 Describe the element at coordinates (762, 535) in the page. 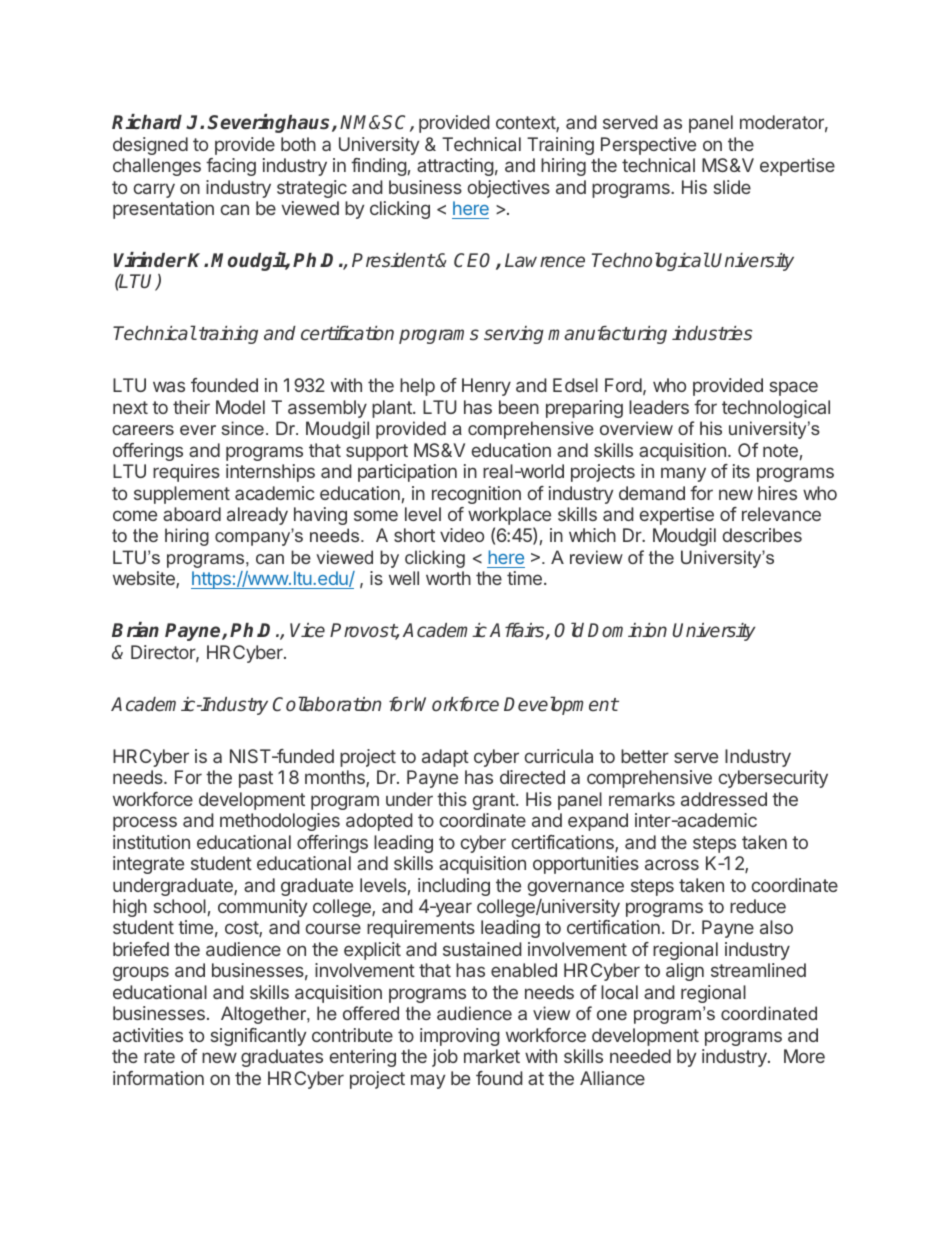

I see `describes` at that location.
